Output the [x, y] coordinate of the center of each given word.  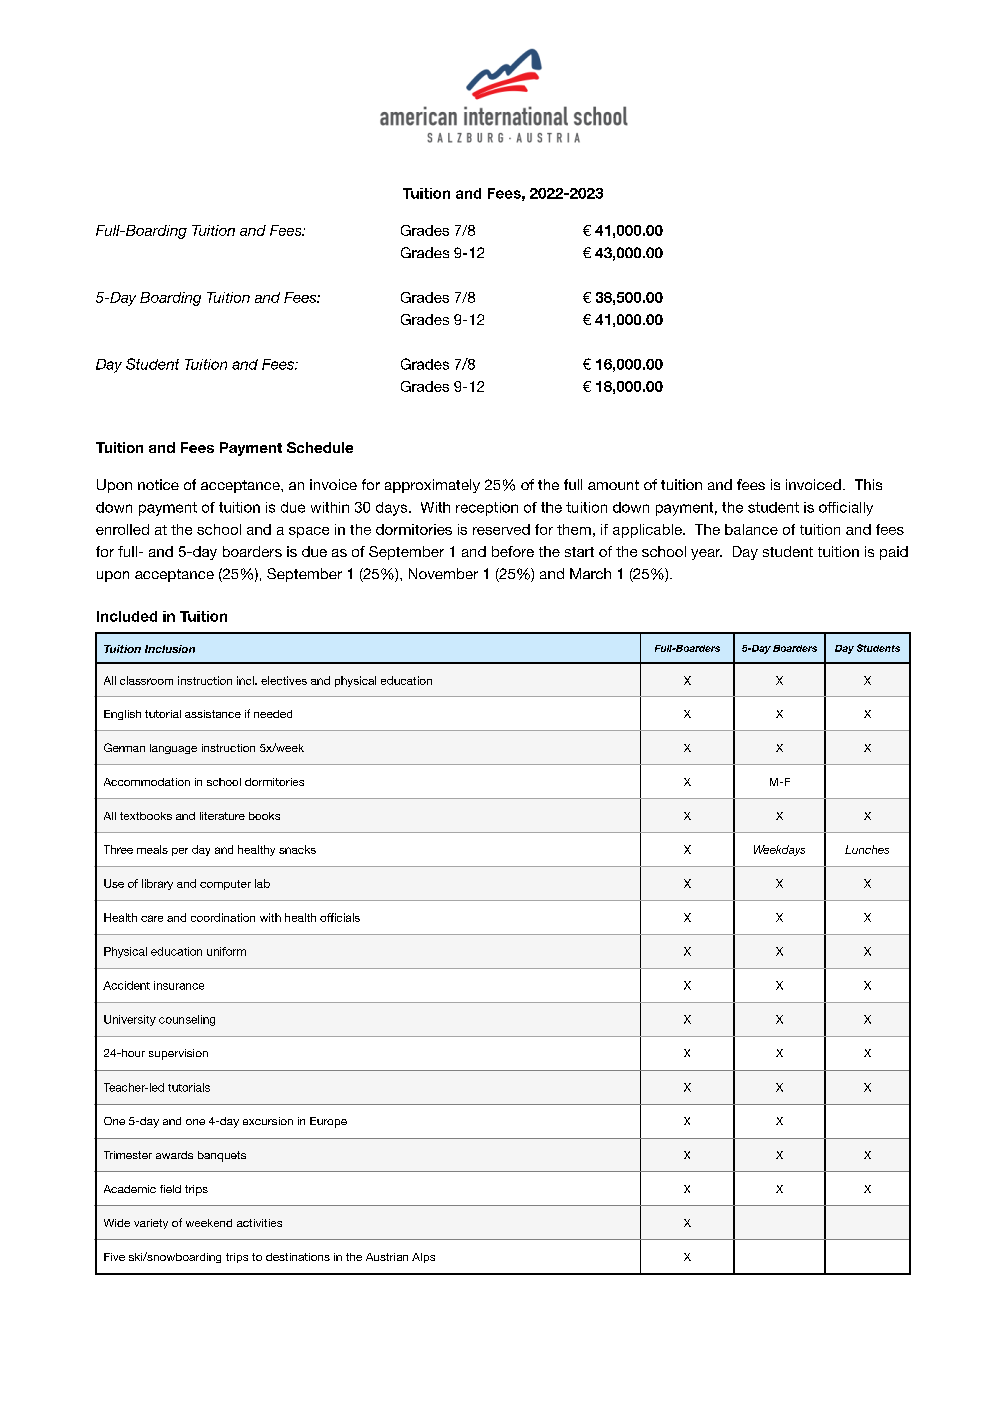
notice [158, 484]
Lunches [867, 849]
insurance [179, 985]
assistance [213, 714]
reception [487, 509]
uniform [226, 951]
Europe [328, 1122]
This [868, 484]
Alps [423, 1258]
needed [273, 714]
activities [259, 1223]
